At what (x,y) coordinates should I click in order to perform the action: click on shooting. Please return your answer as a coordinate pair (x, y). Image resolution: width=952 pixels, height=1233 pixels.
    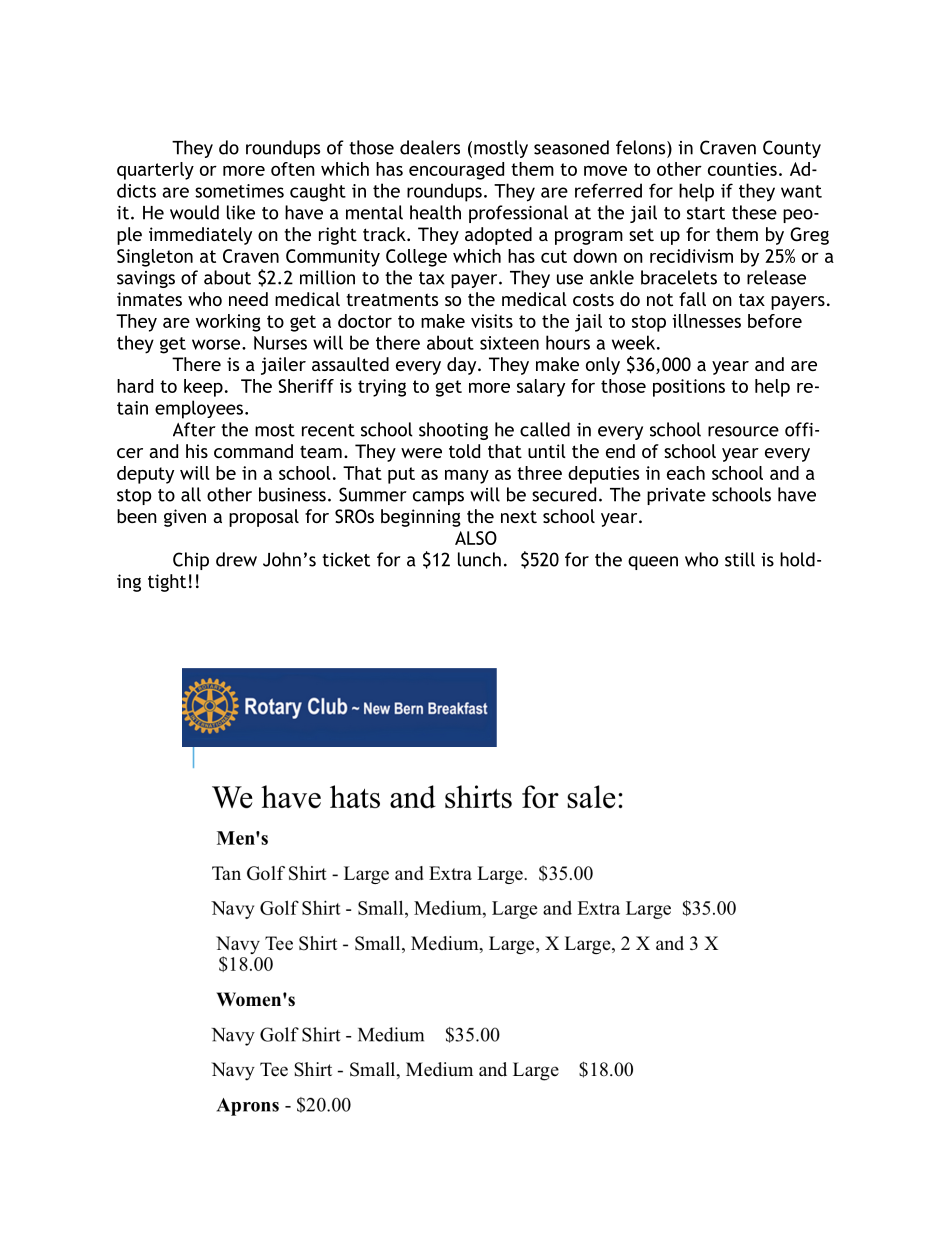
    Looking at the image, I should click on (453, 431).
